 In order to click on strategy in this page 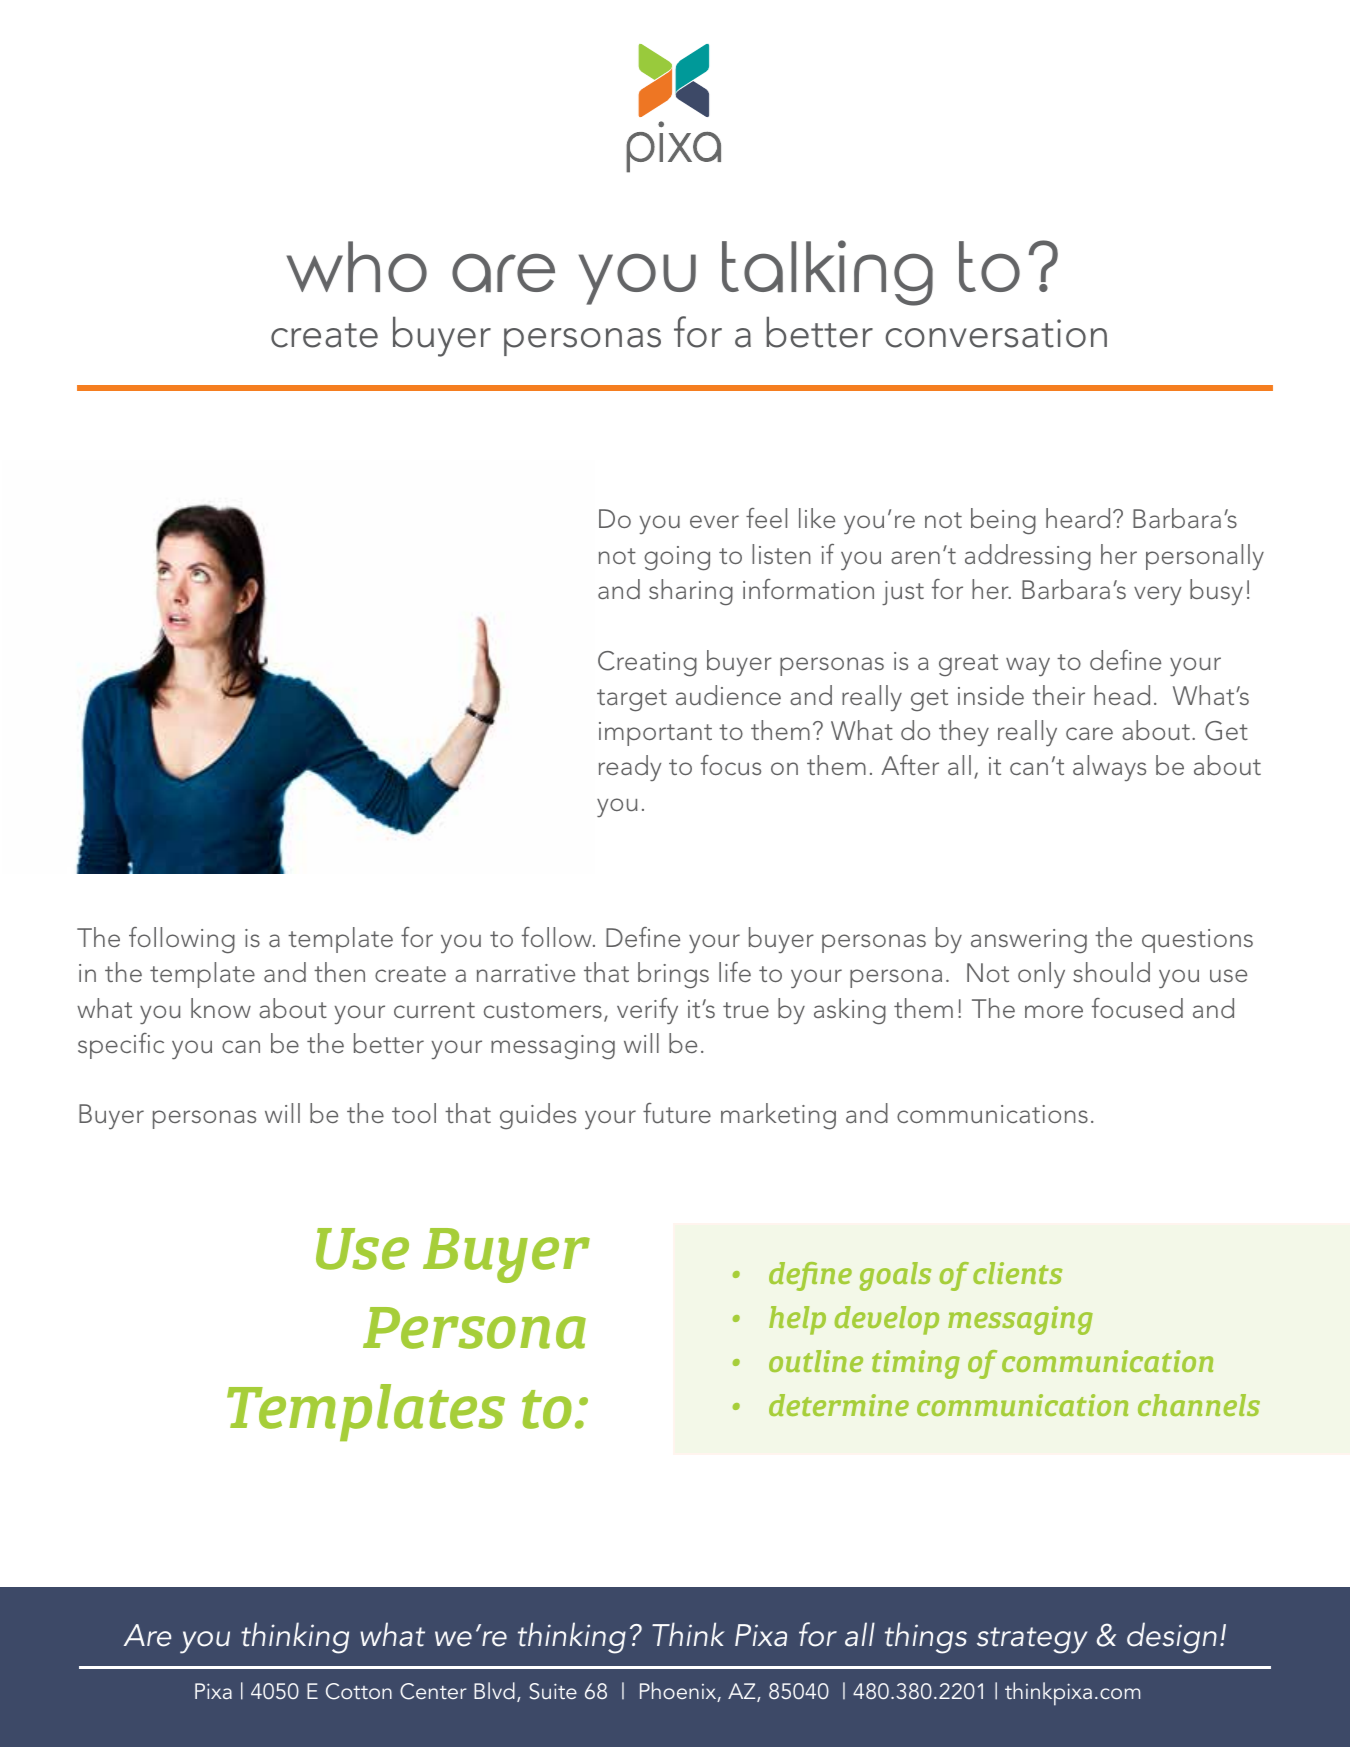, I will do `click(1032, 1640)`.
